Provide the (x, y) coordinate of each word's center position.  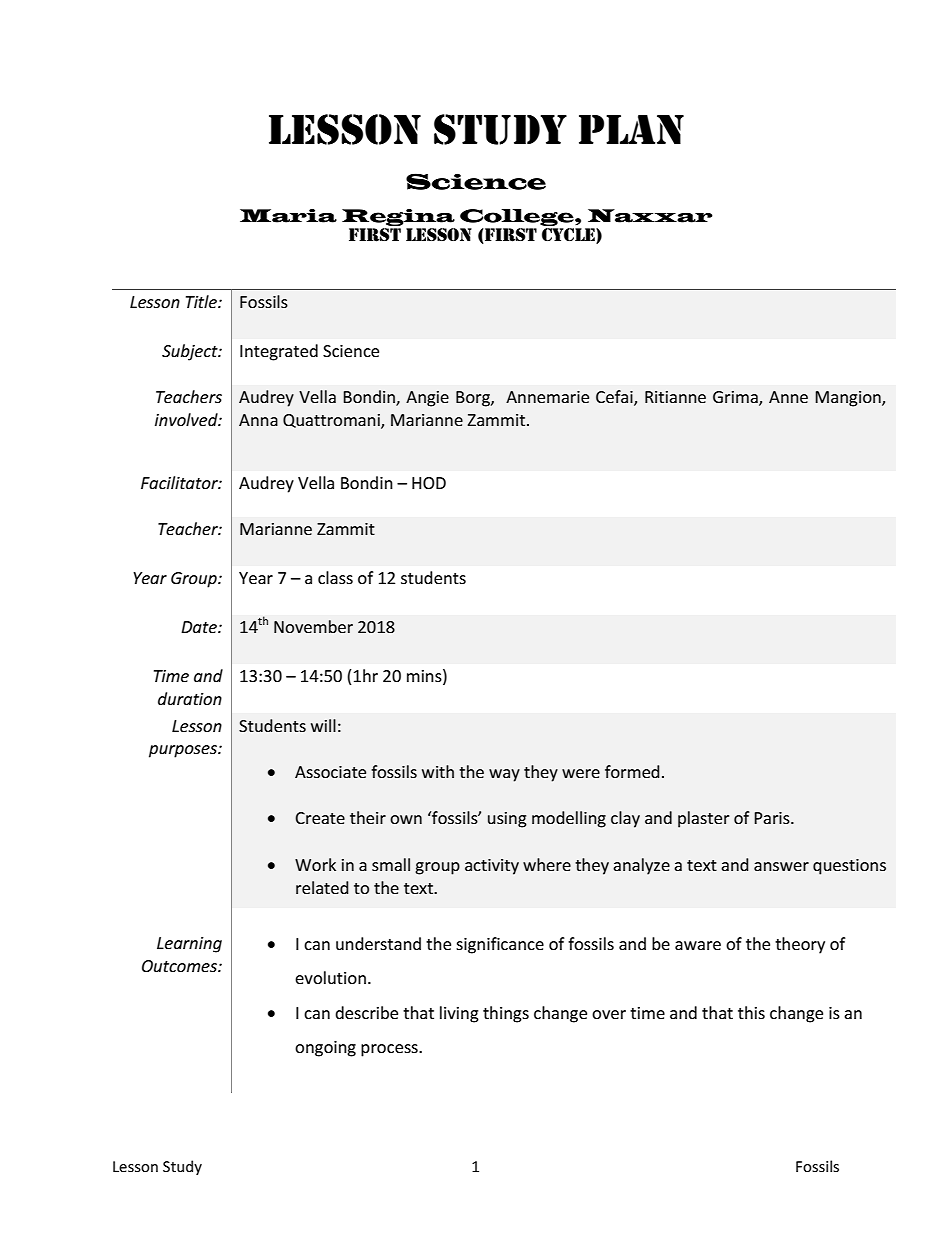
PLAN (631, 129)
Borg (474, 399)
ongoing (325, 1049)
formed (632, 771)
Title (202, 301)
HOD (429, 483)
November (313, 626)
